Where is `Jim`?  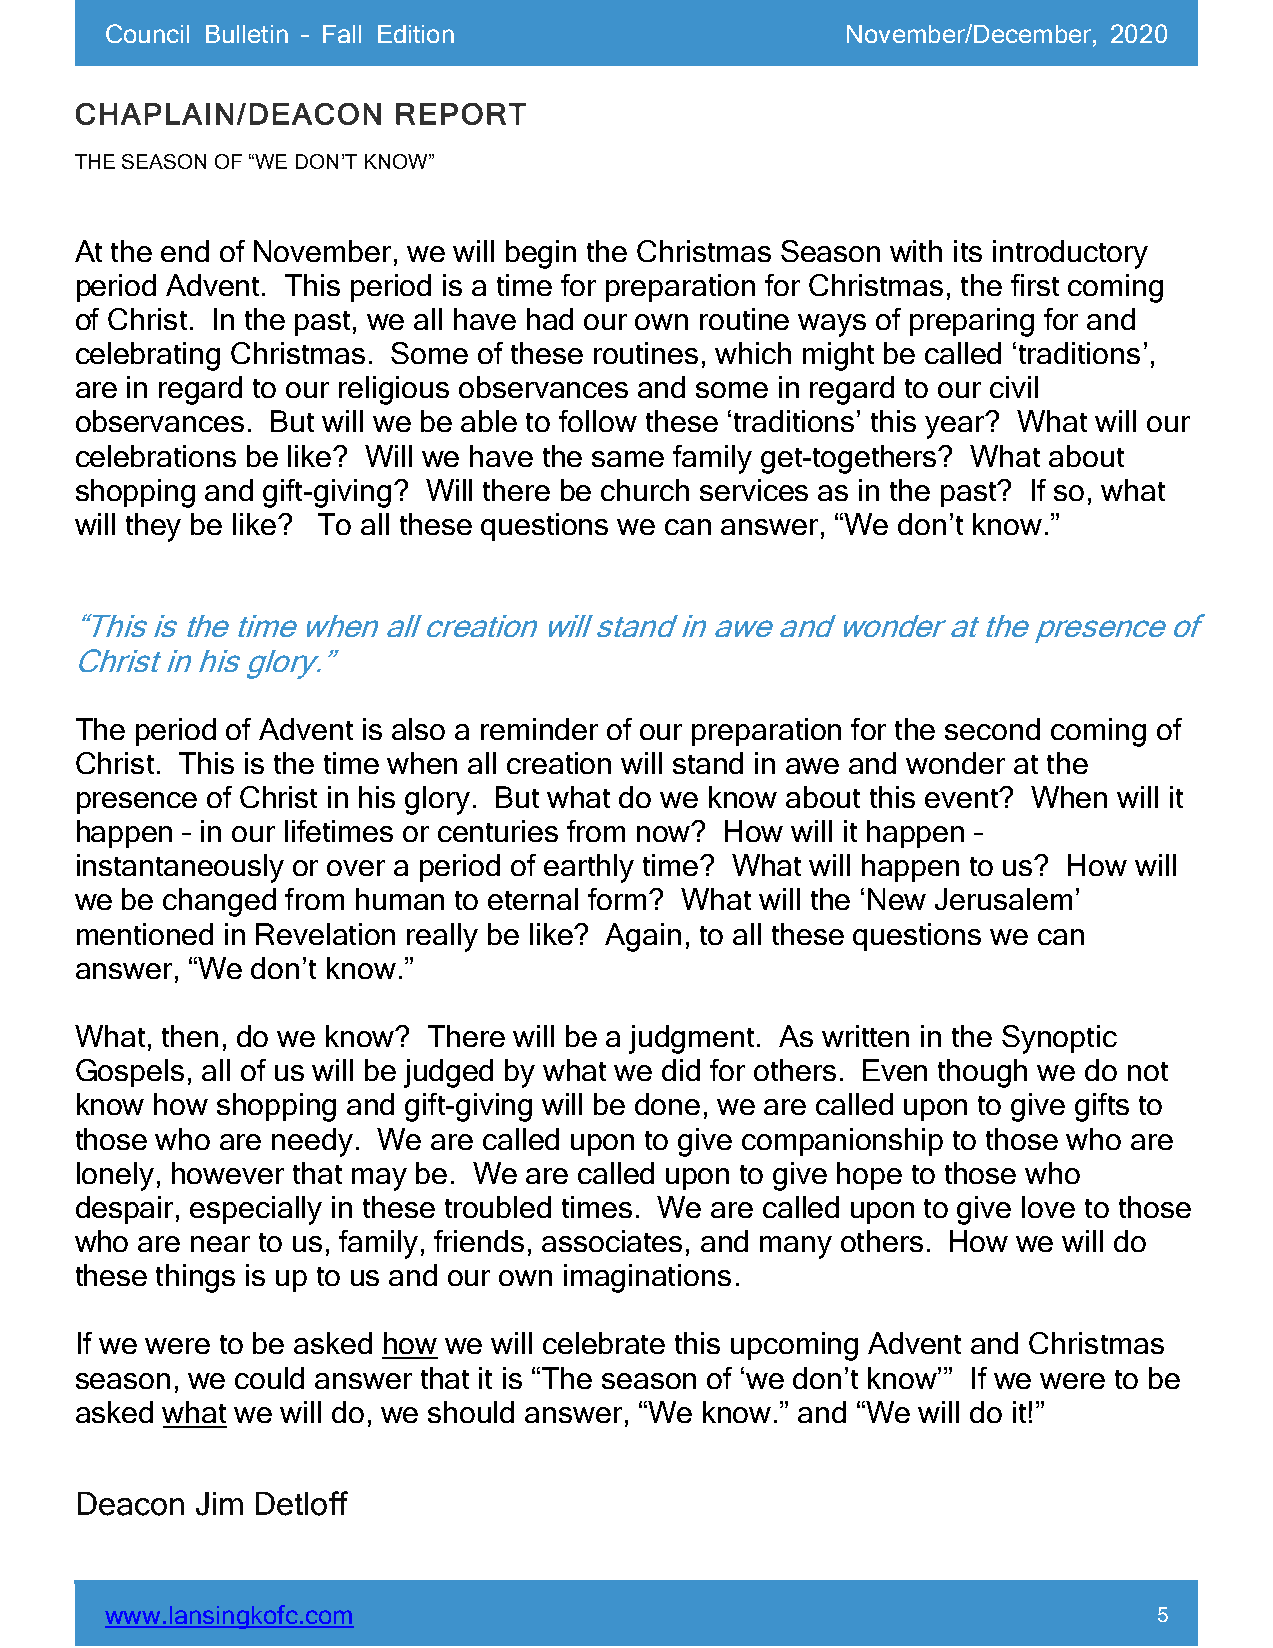
Jim is located at coordinates (219, 1504).
